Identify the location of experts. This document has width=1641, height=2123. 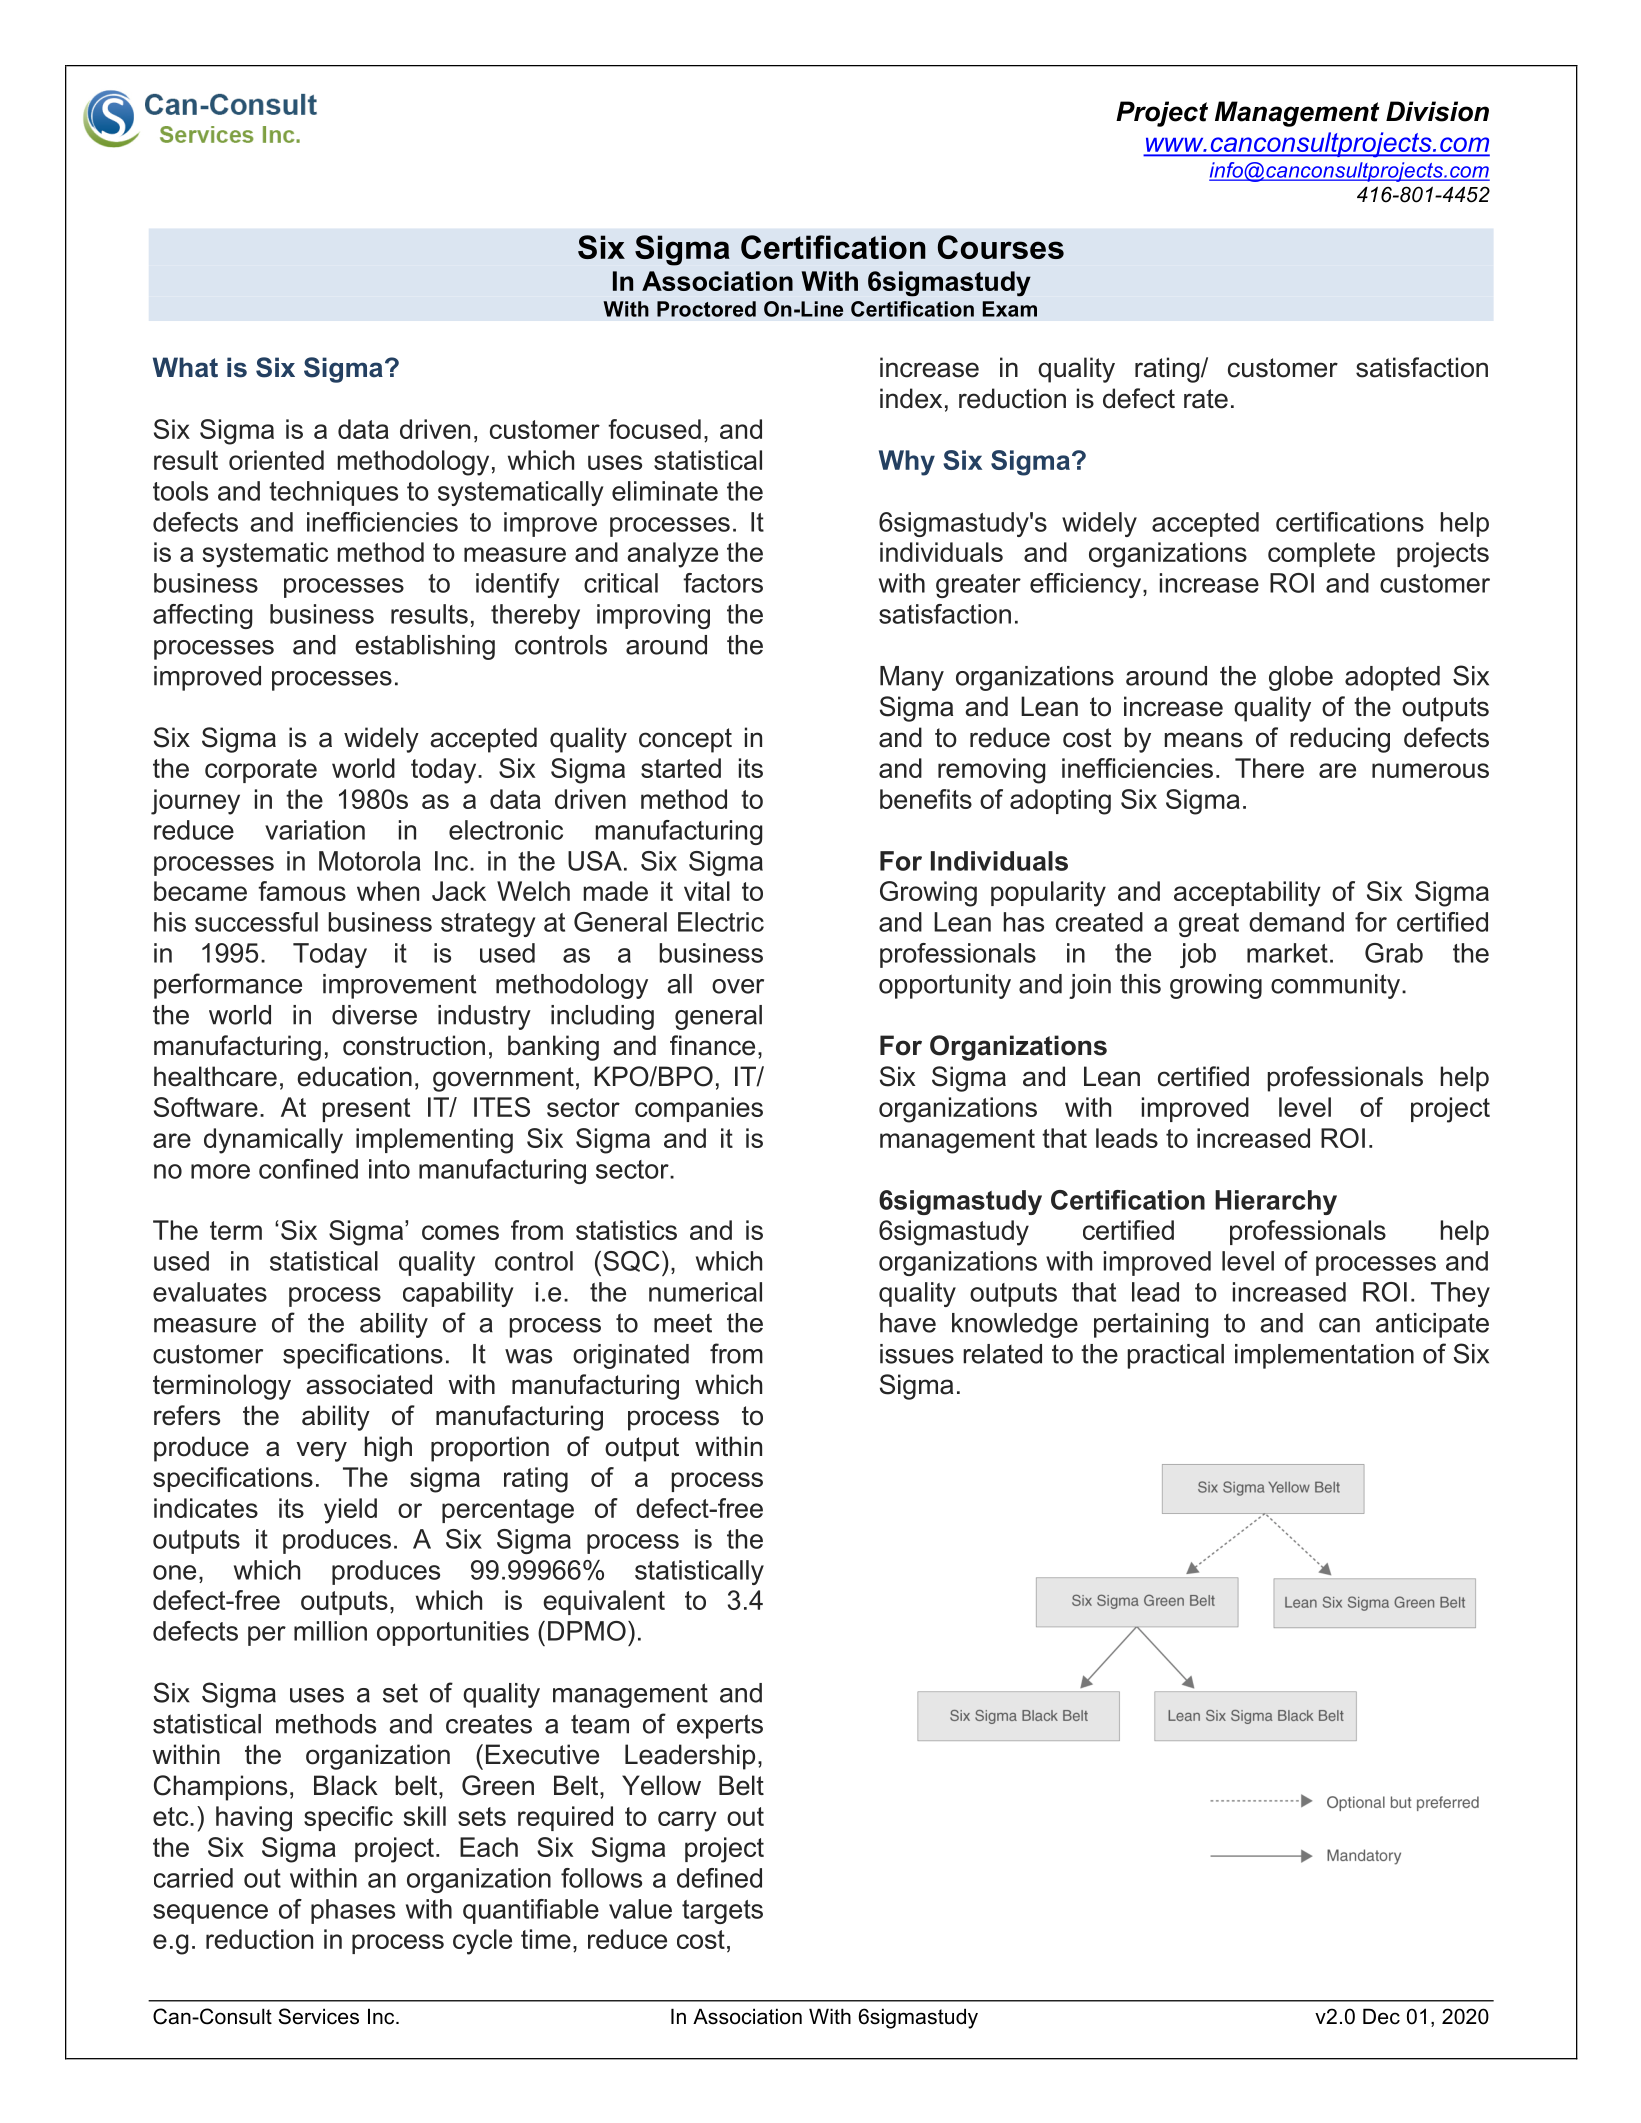
(720, 1726).
